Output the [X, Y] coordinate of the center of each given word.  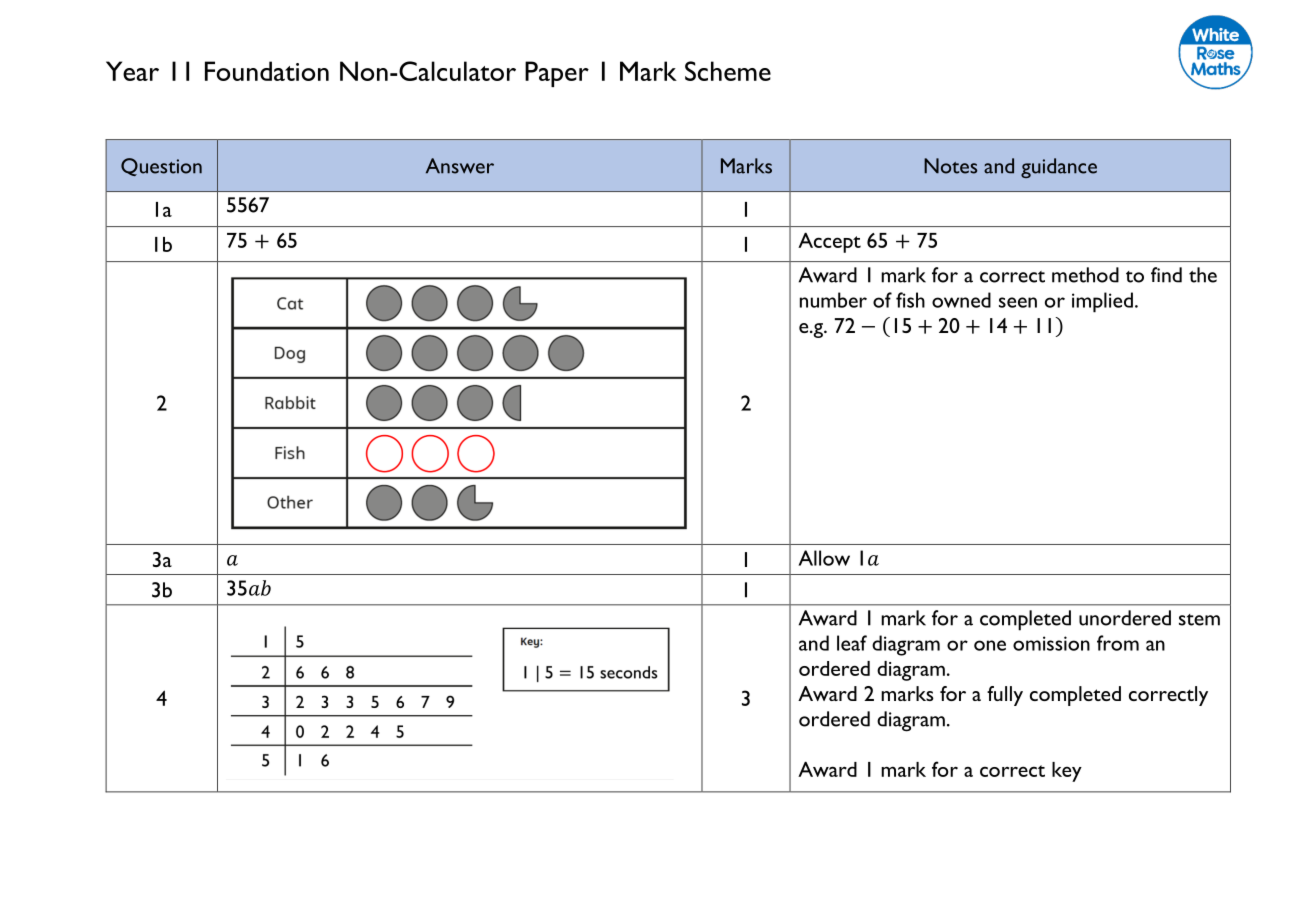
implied [1102, 302]
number [833, 300]
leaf [852, 643]
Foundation [267, 71]
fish [910, 300]
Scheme [728, 71]
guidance [1059, 168]
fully [1005, 696]
